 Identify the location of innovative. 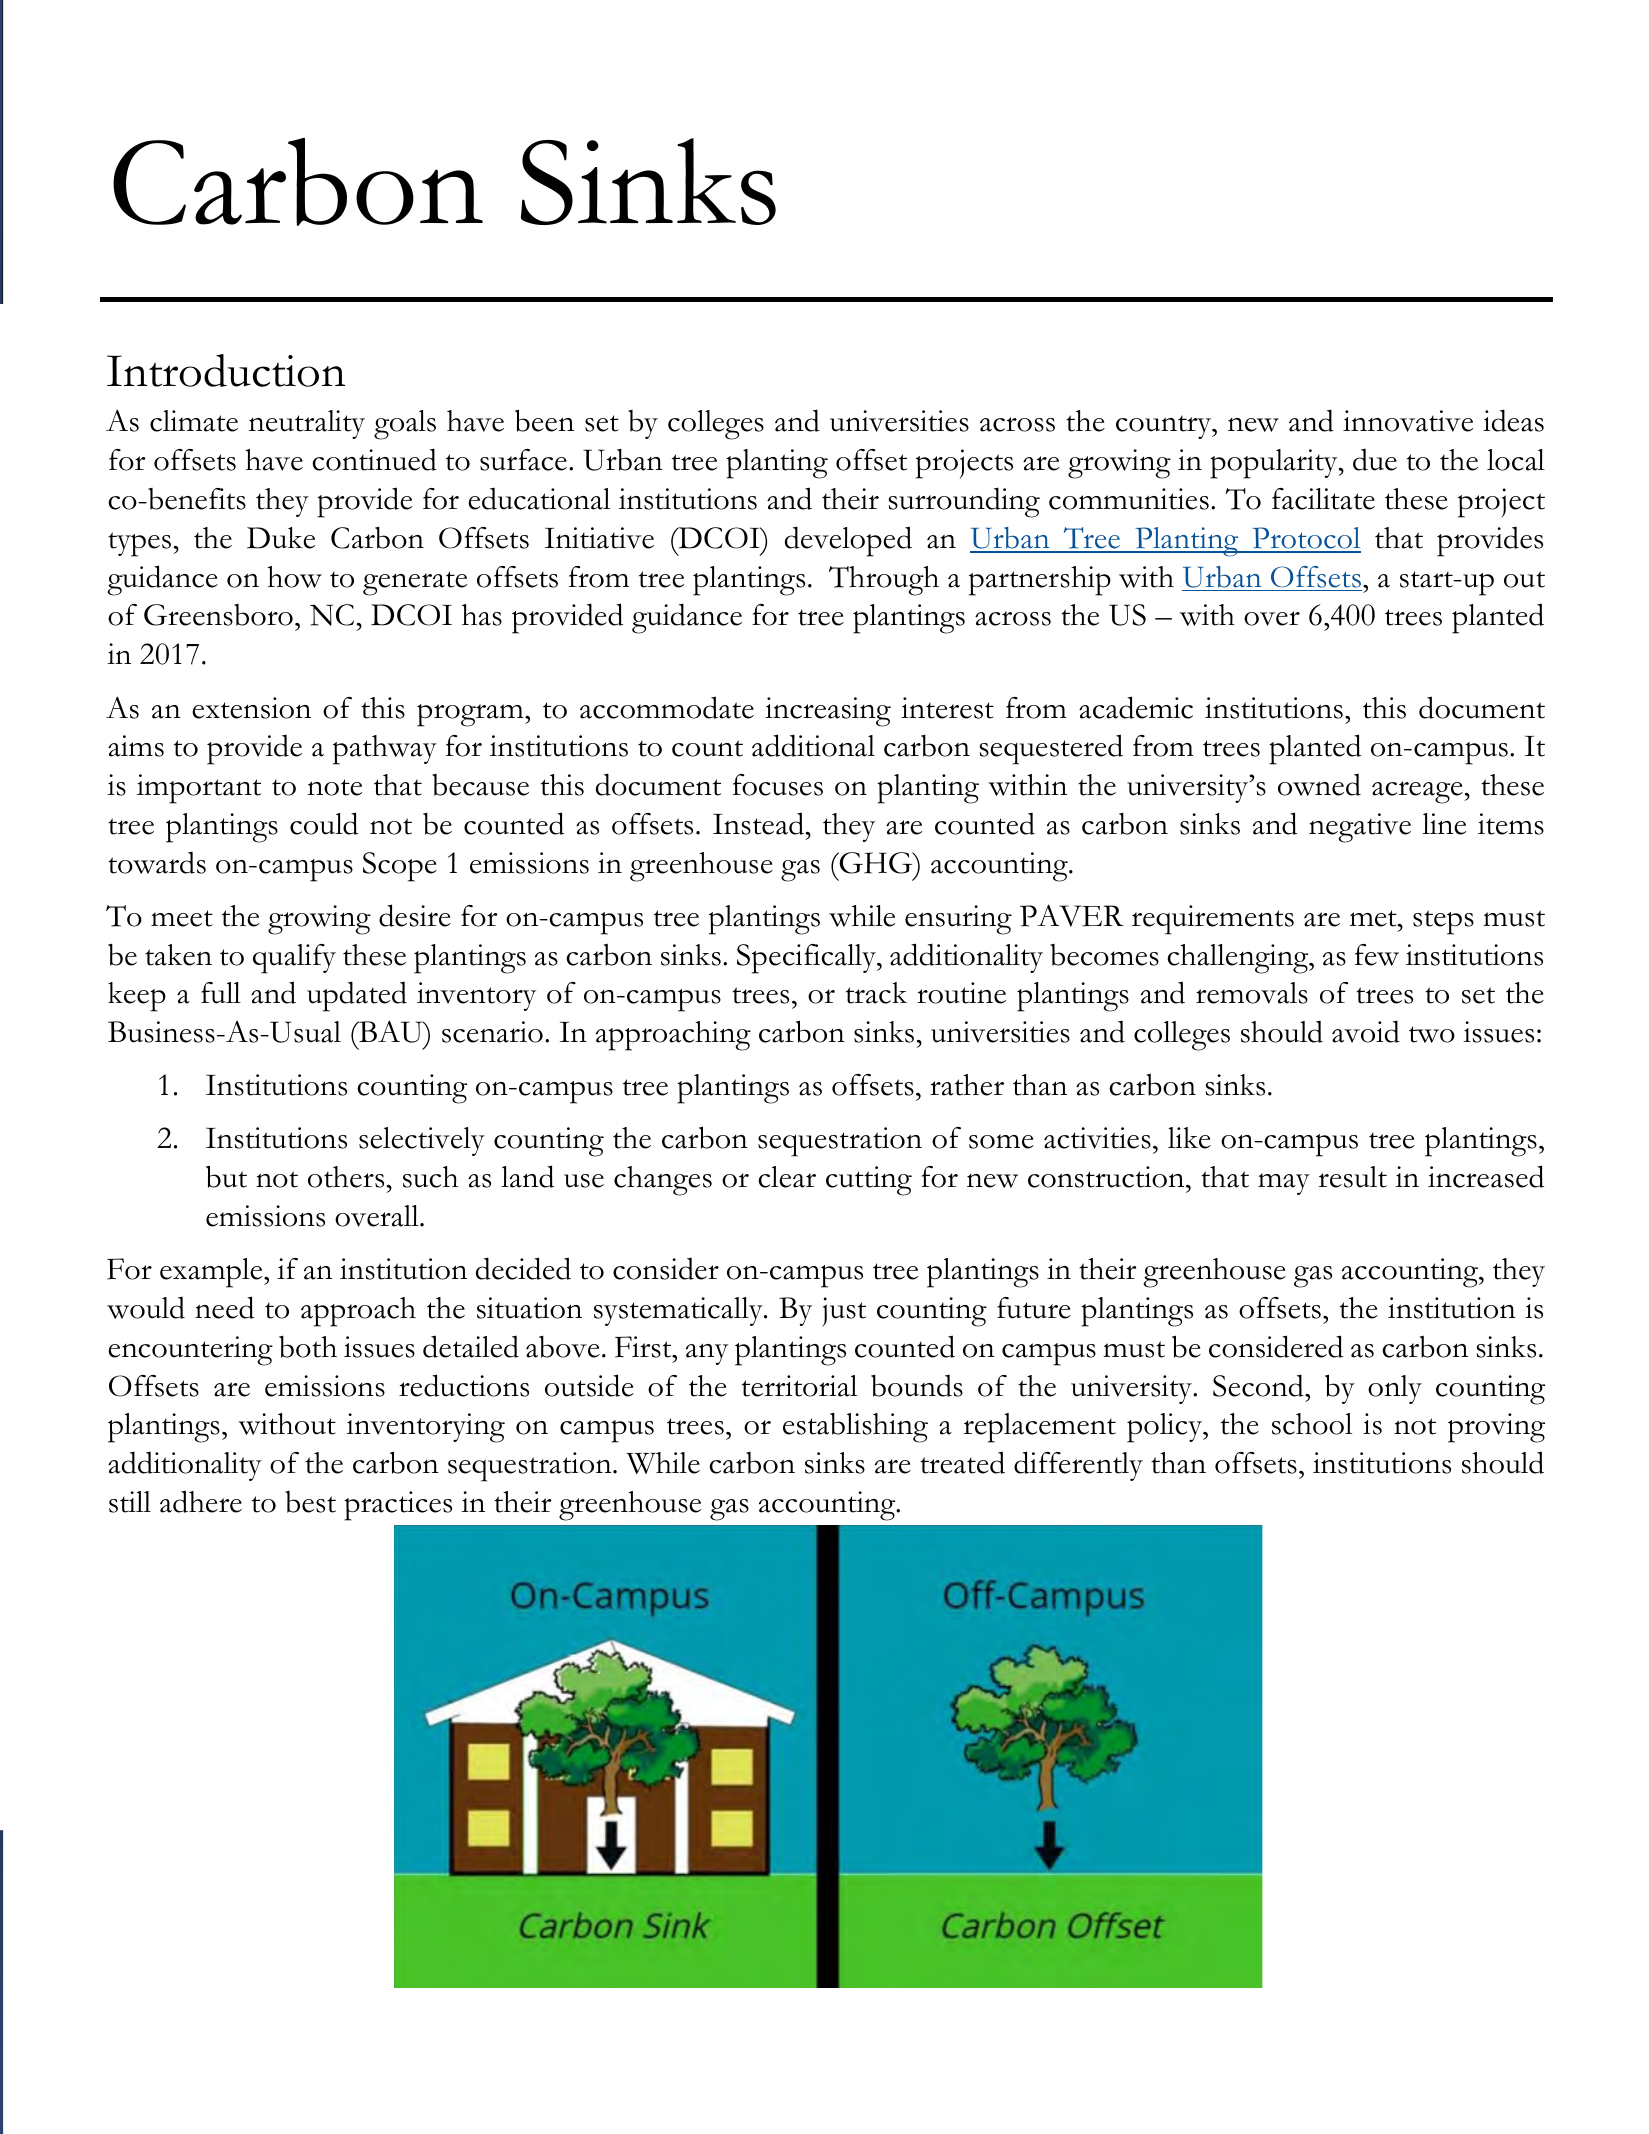
(1408, 421).
